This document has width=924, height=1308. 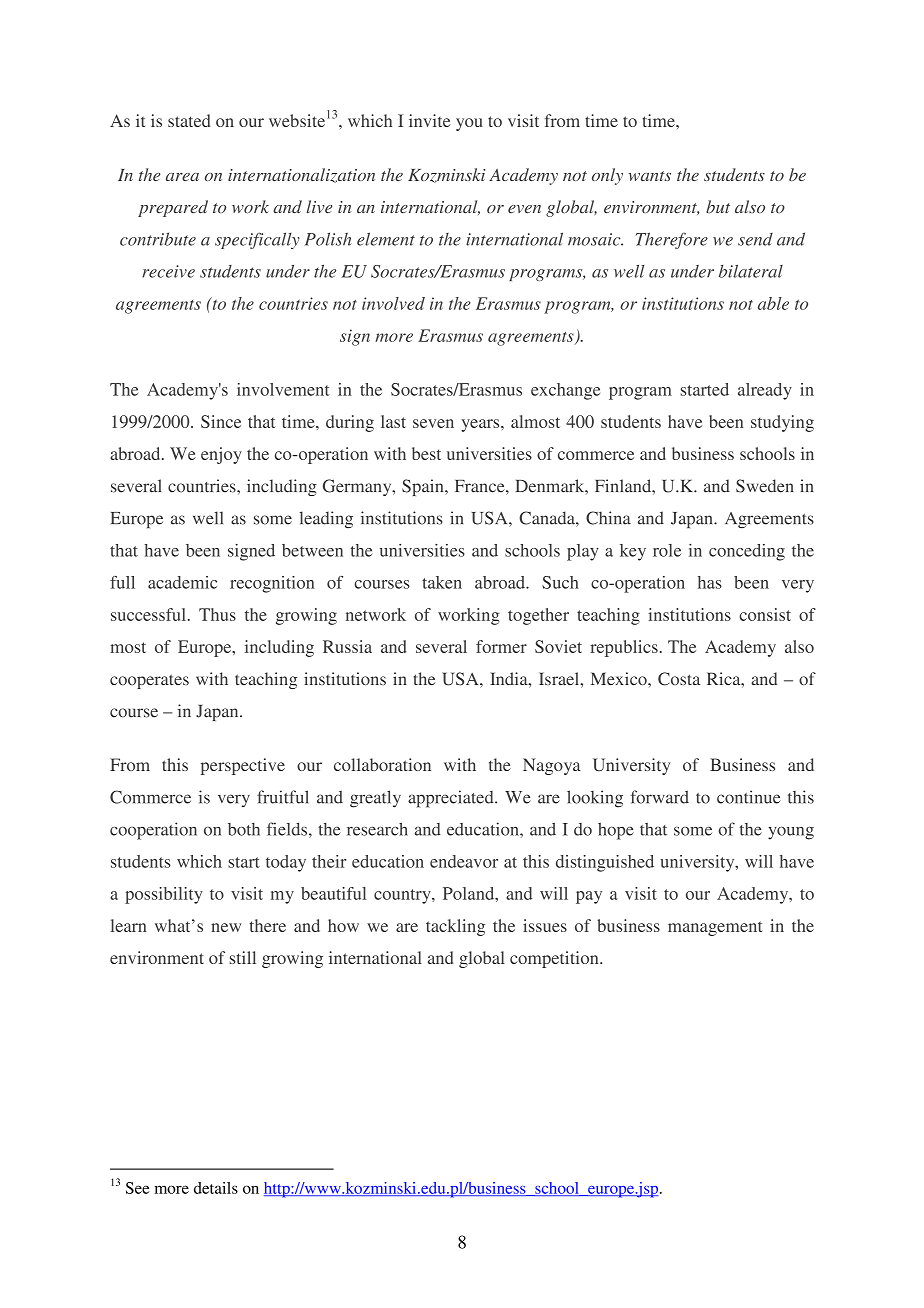 What do you see at coordinates (221, 421) in the document?
I see `Since` at bounding box center [221, 421].
